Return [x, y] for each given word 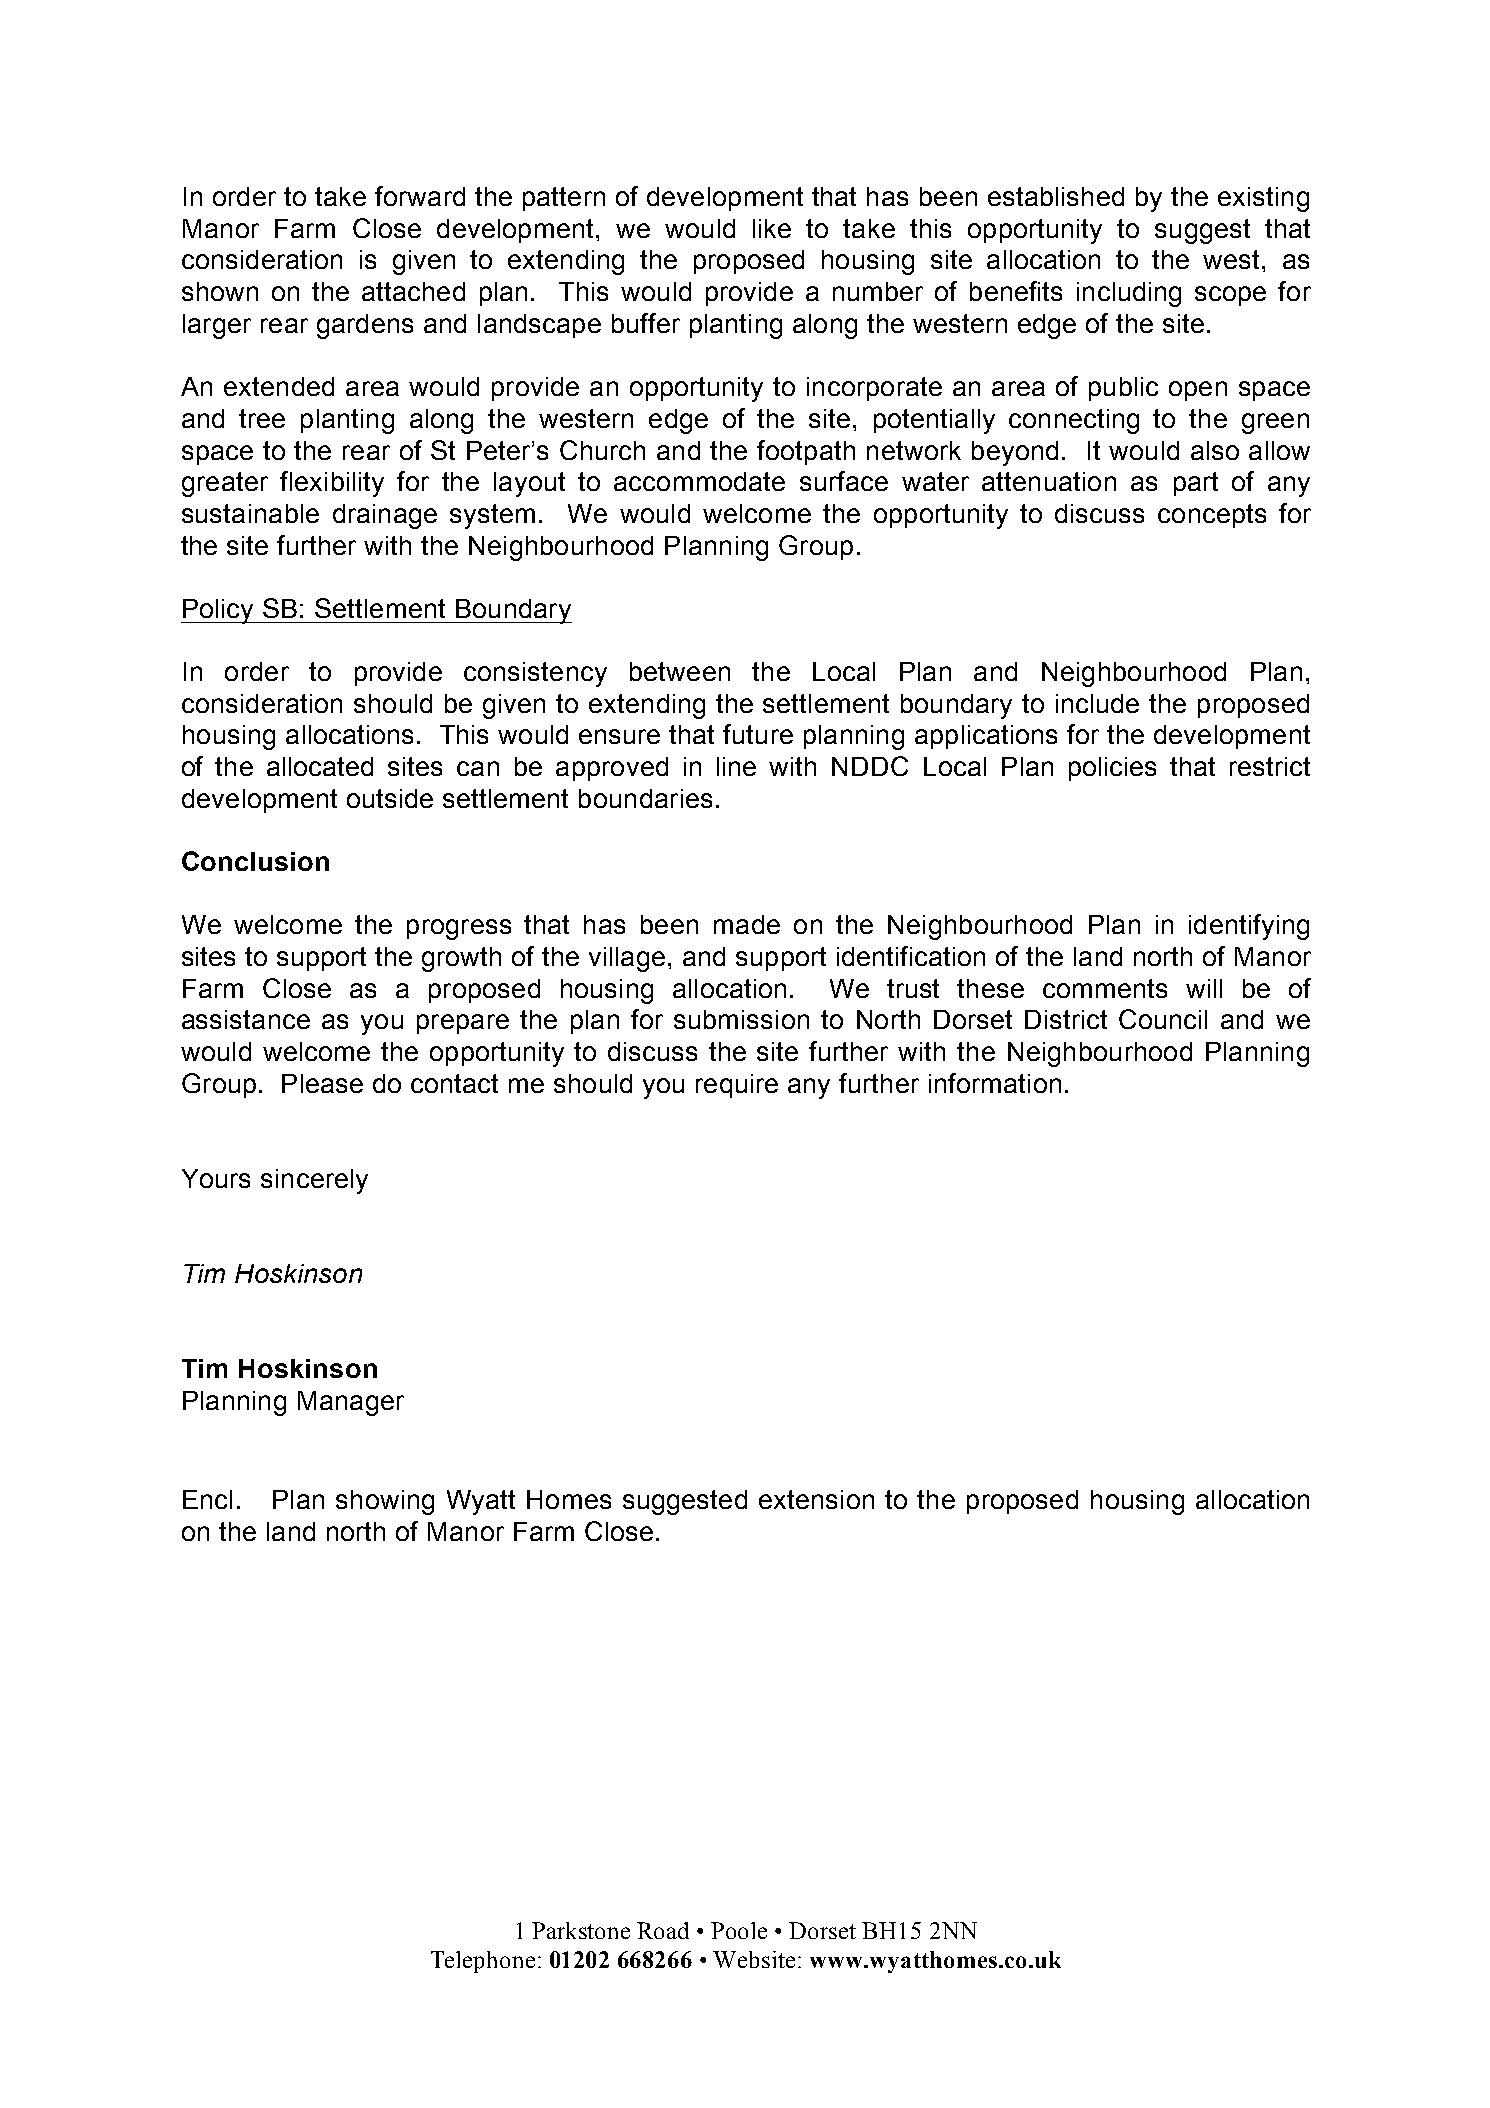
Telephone [483, 1962]
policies [1112, 769]
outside [390, 798]
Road [663, 1930]
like [772, 228]
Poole [739, 1930]
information [995, 1083]
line [736, 766]
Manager [351, 1403]
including [1129, 294]
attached [413, 291]
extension [816, 1499]
